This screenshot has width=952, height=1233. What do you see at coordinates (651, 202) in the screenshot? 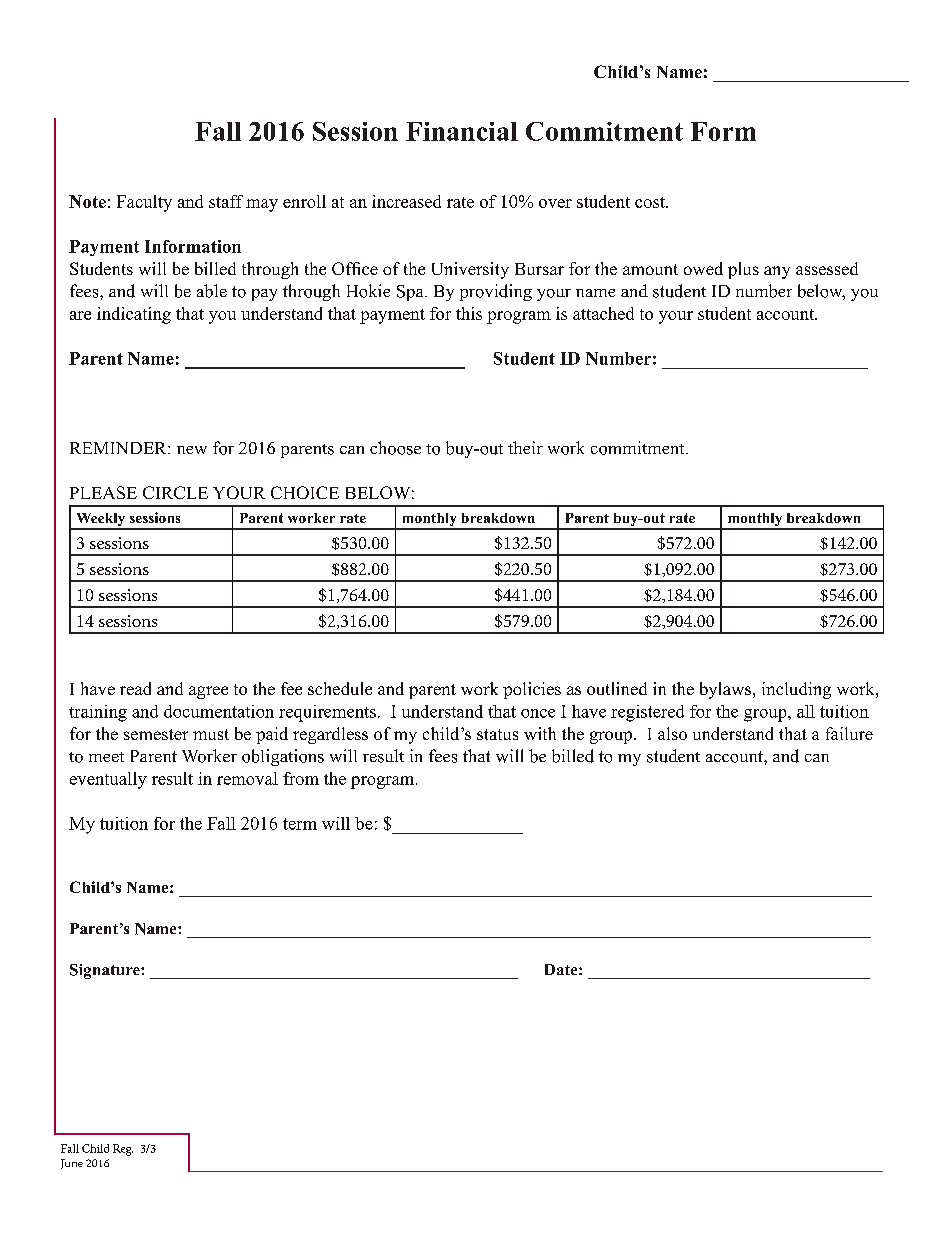
I see `cost` at bounding box center [651, 202].
